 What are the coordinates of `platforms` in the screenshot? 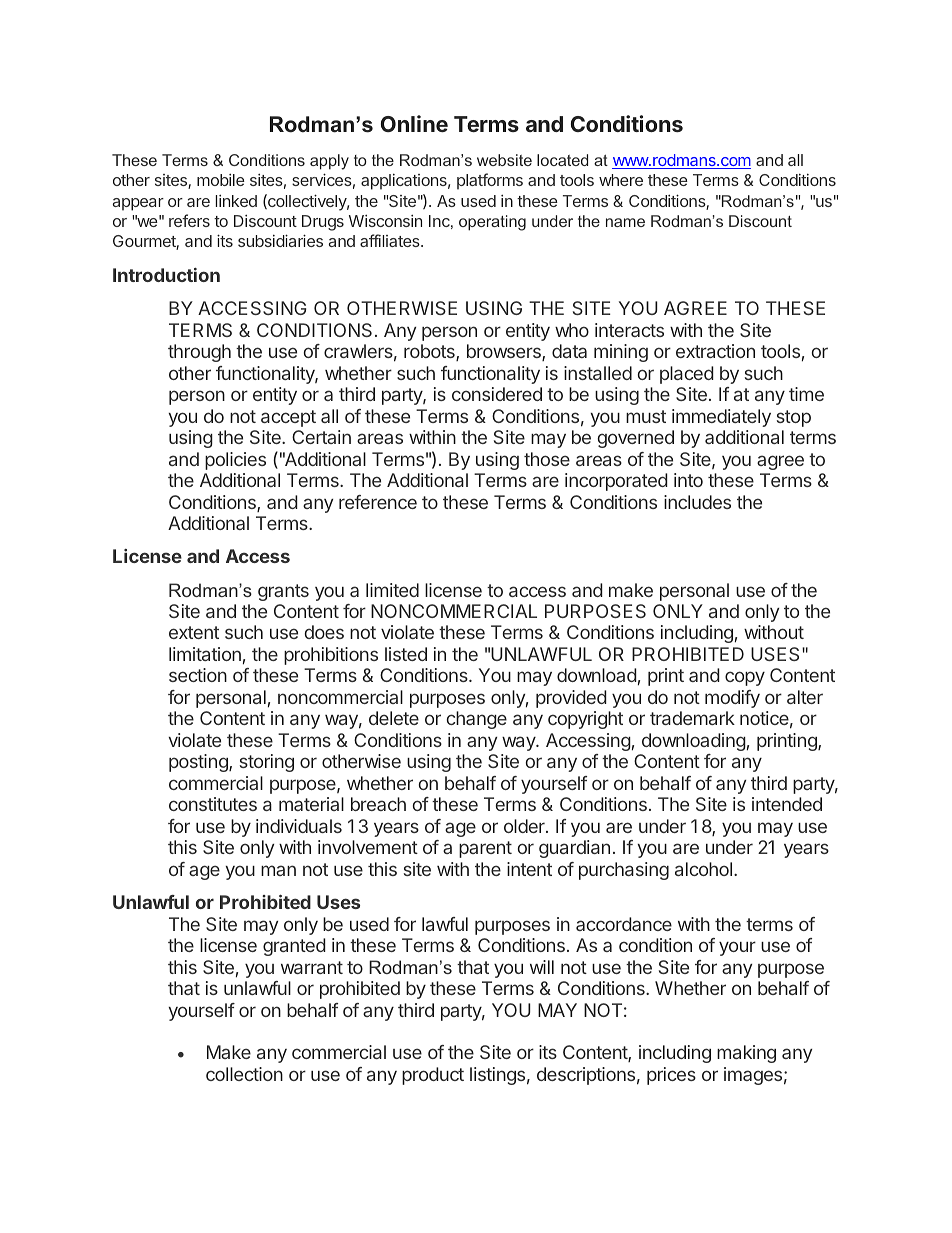 It's located at (490, 181).
